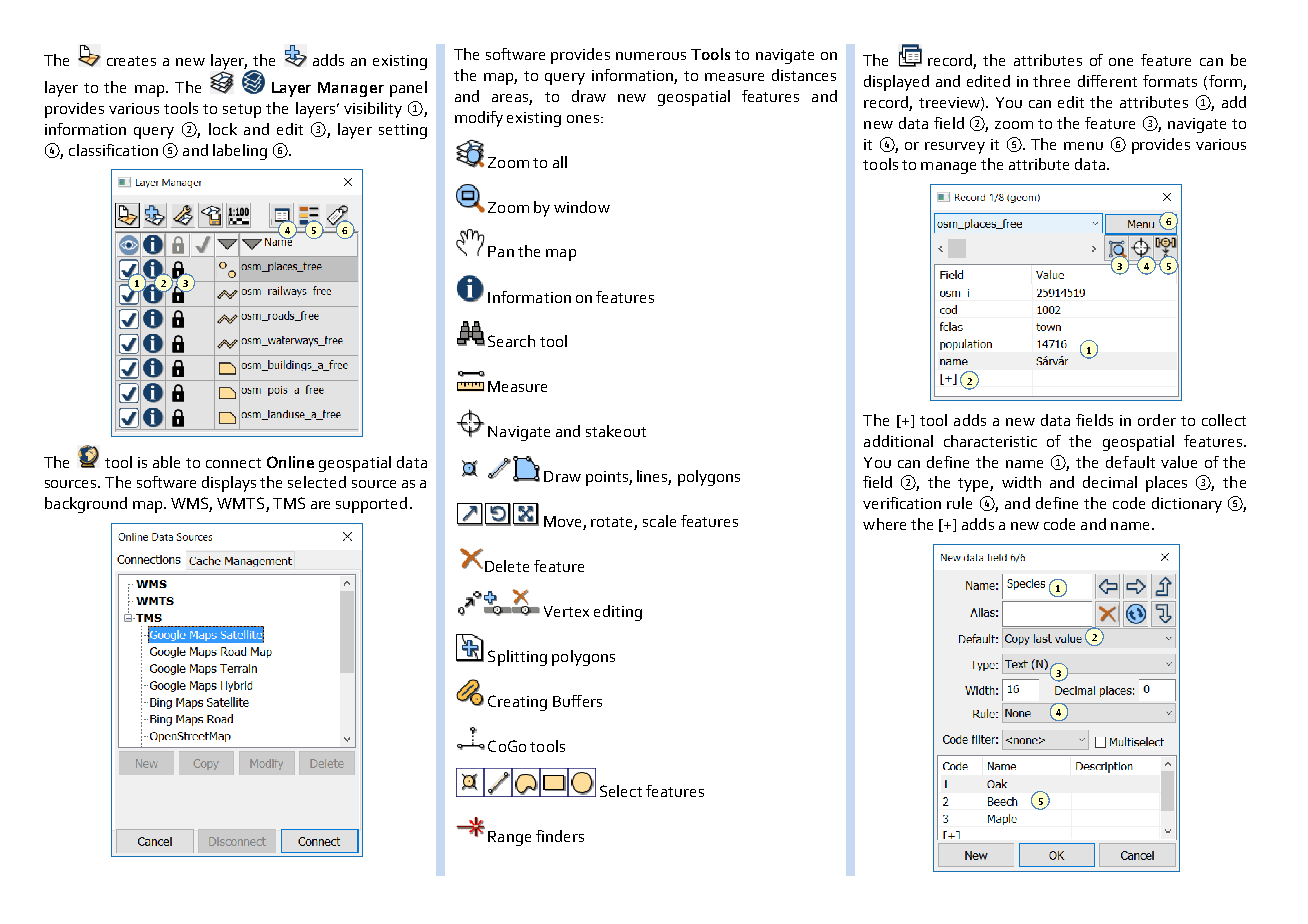 This document has width=1308, height=924. I want to click on menu, so click(1083, 146).
